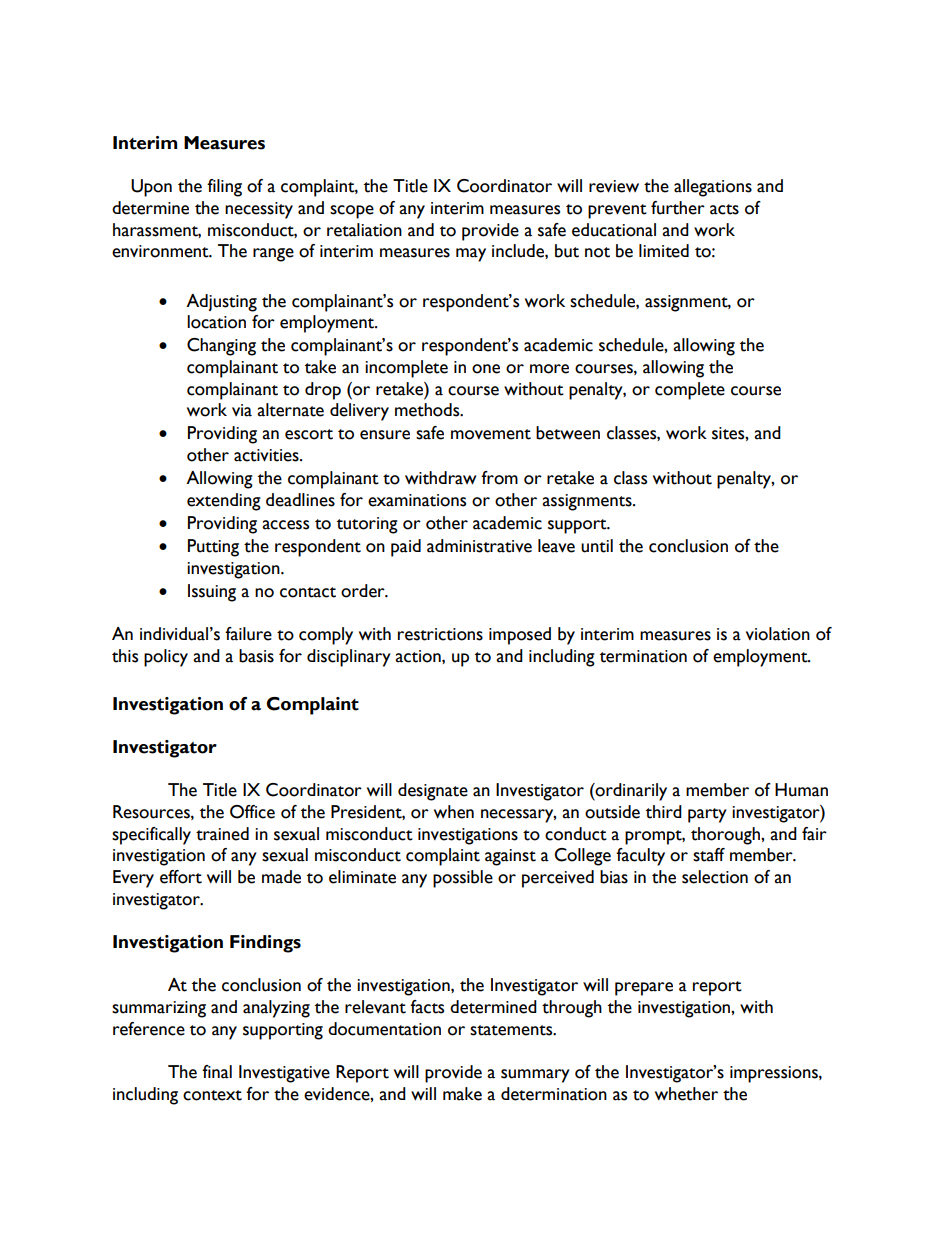 Image resolution: width=952 pixels, height=1233 pixels. What do you see at coordinates (224, 188) in the screenshot?
I see `filing` at bounding box center [224, 188].
